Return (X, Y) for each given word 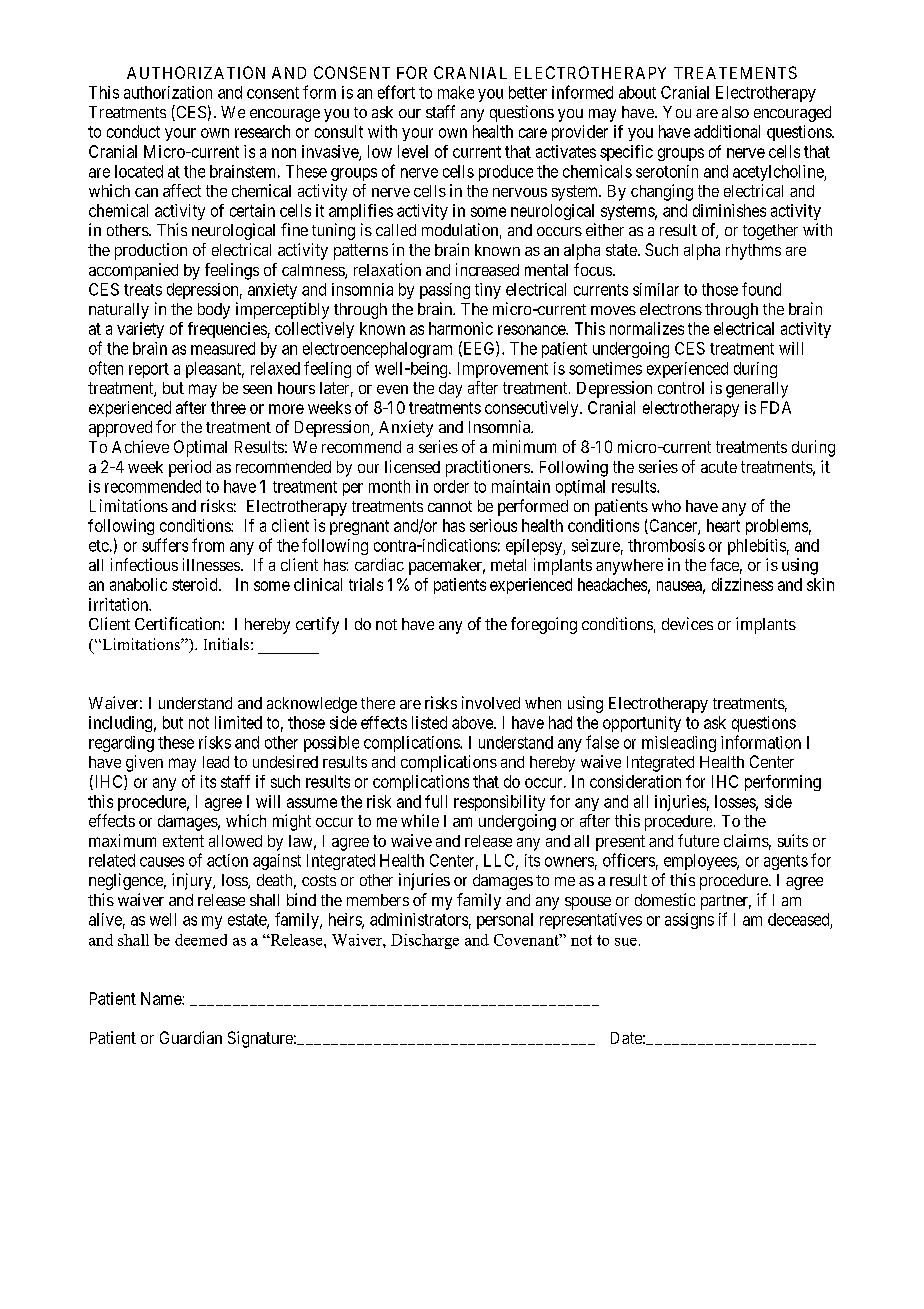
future (698, 840)
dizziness (742, 584)
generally (757, 390)
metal (508, 565)
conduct (133, 131)
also (735, 112)
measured (223, 348)
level (413, 151)
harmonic (461, 328)
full (436, 801)
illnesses (211, 564)
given (144, 763)
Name (162, 998)
